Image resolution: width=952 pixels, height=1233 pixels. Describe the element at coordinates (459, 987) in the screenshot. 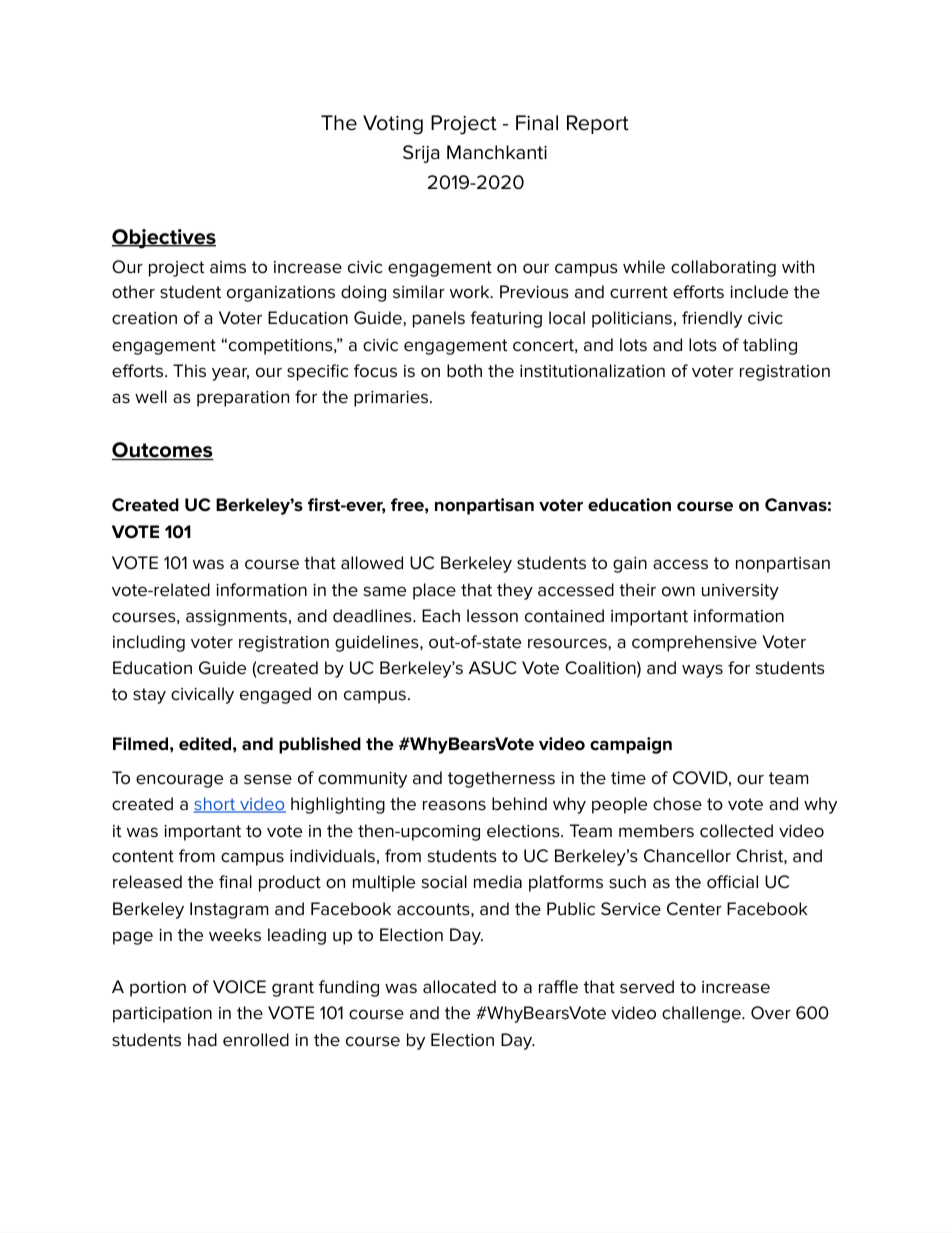

I see `allocated` at that location.
